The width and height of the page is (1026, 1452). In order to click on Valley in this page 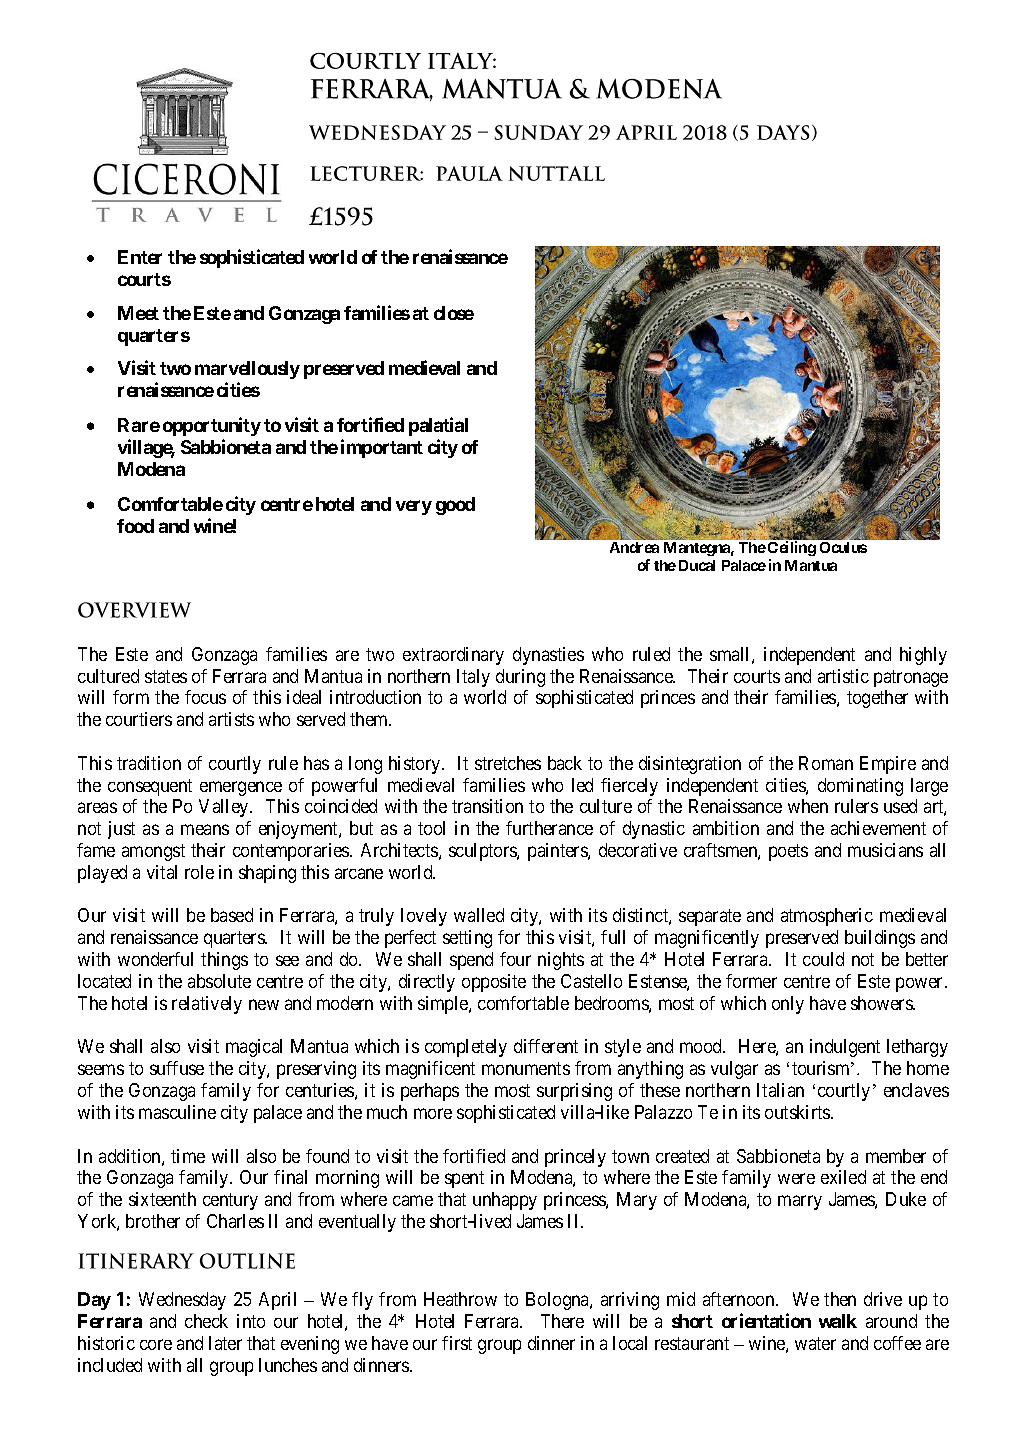, I will do `click(225, 808)`.
